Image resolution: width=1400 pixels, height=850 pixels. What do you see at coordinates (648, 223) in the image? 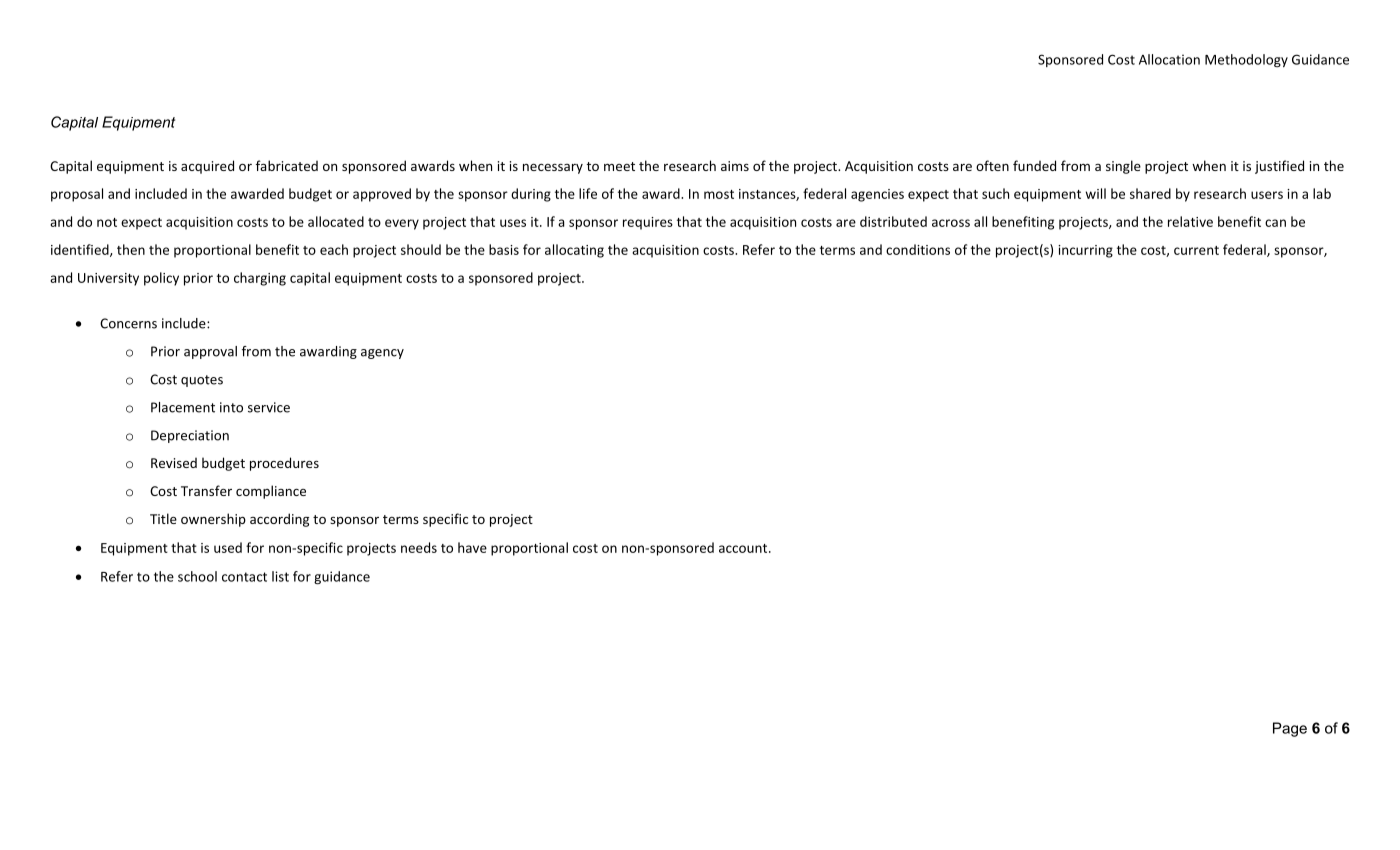
I see `requires` at bounding box center [648, 223].
